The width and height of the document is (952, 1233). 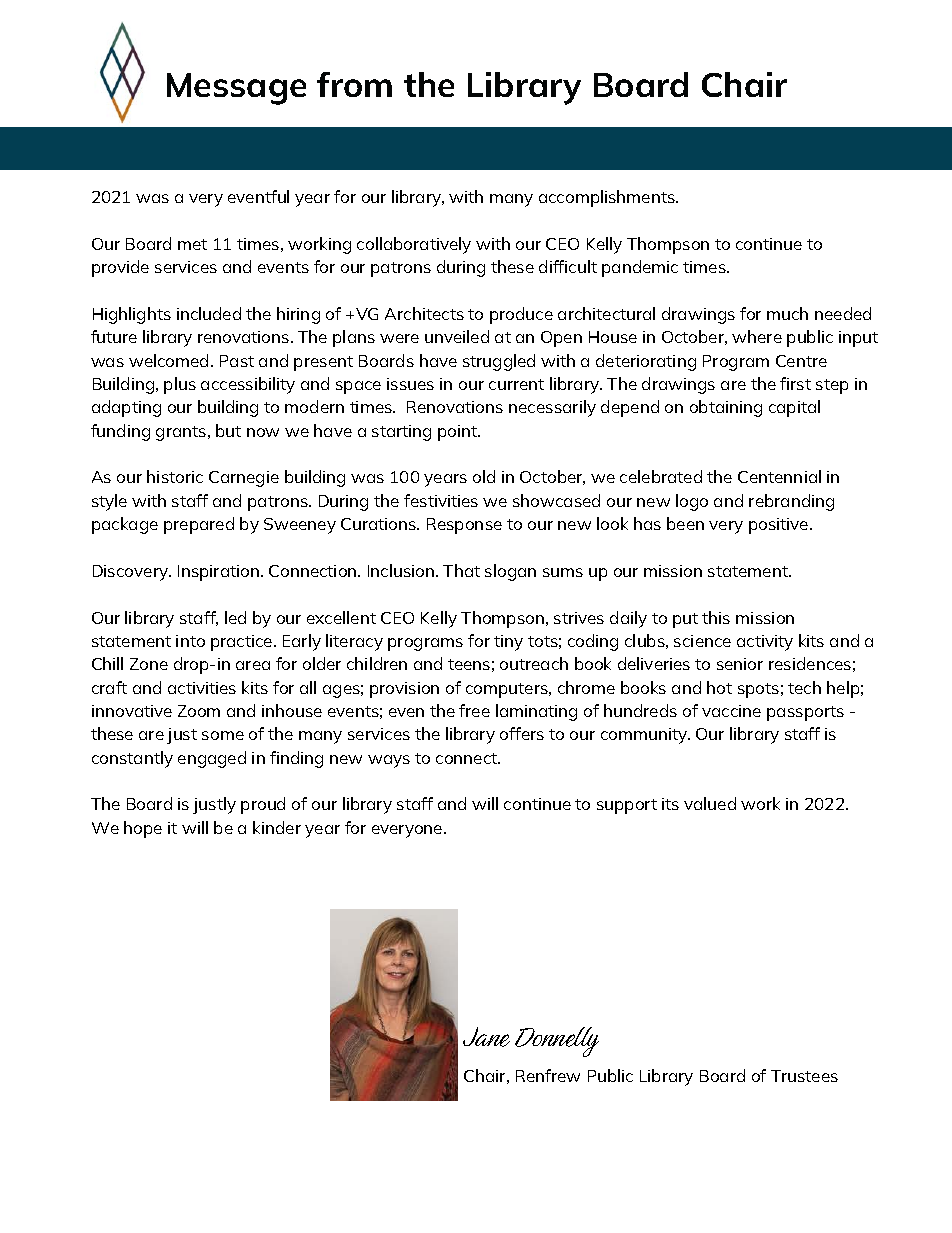 What do you see at coordinates (716, 617) in the document?
I see `this` at bounding box center [716, 617].
